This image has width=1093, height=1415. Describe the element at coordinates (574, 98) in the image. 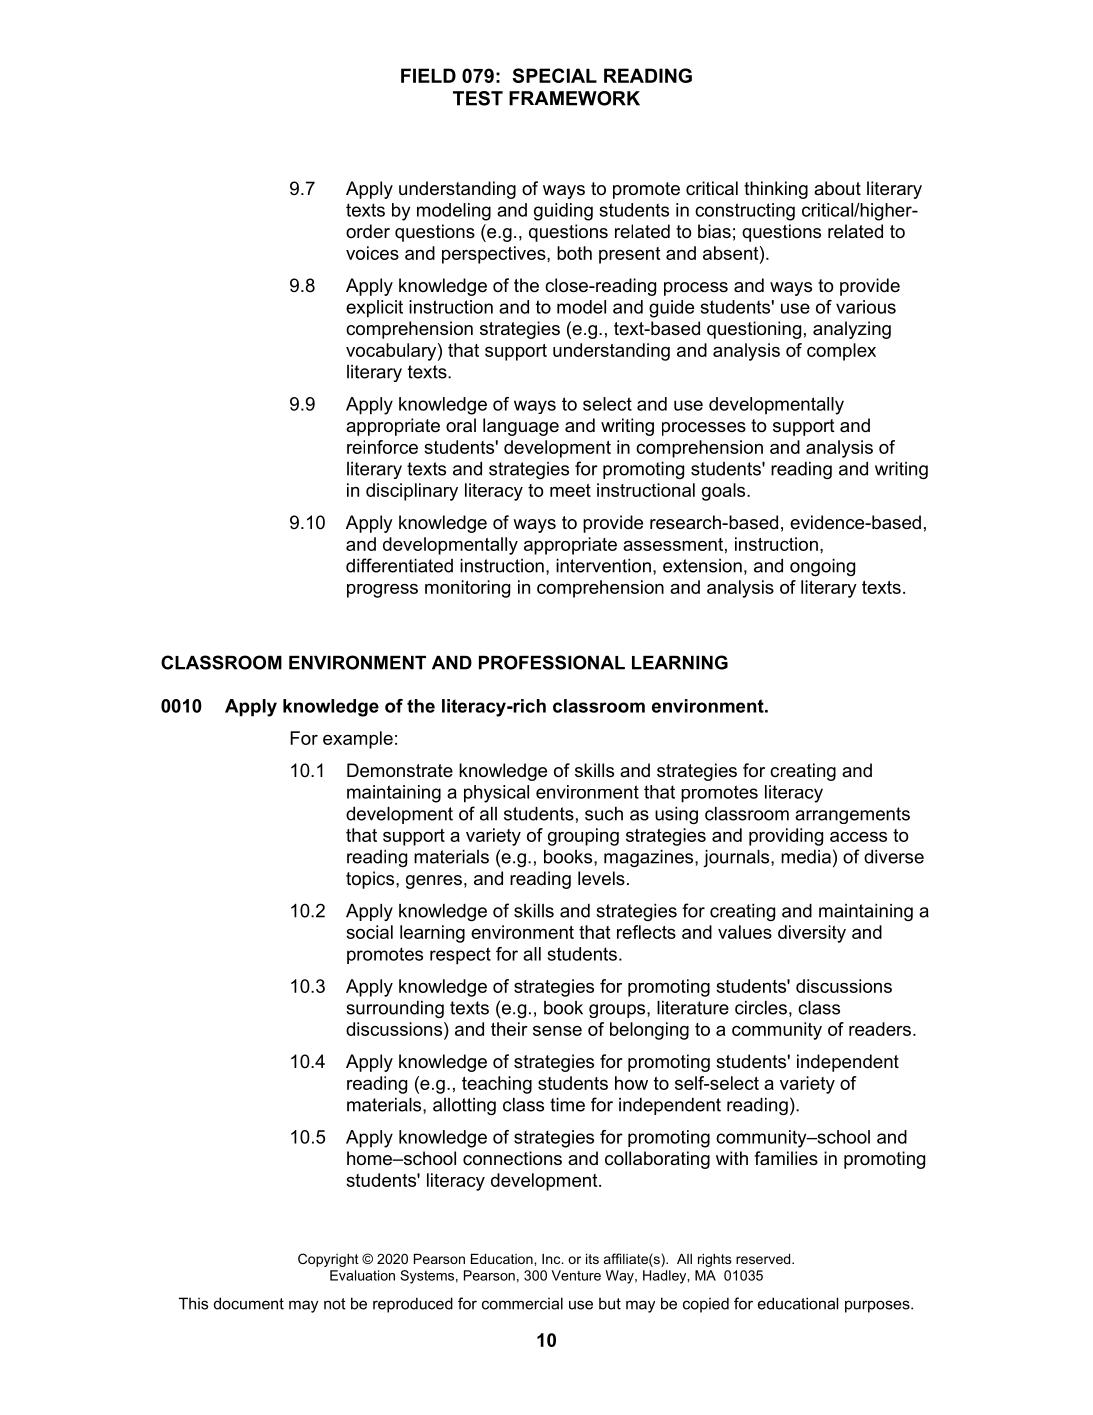

I see `FRAMEWORK` at that location.
